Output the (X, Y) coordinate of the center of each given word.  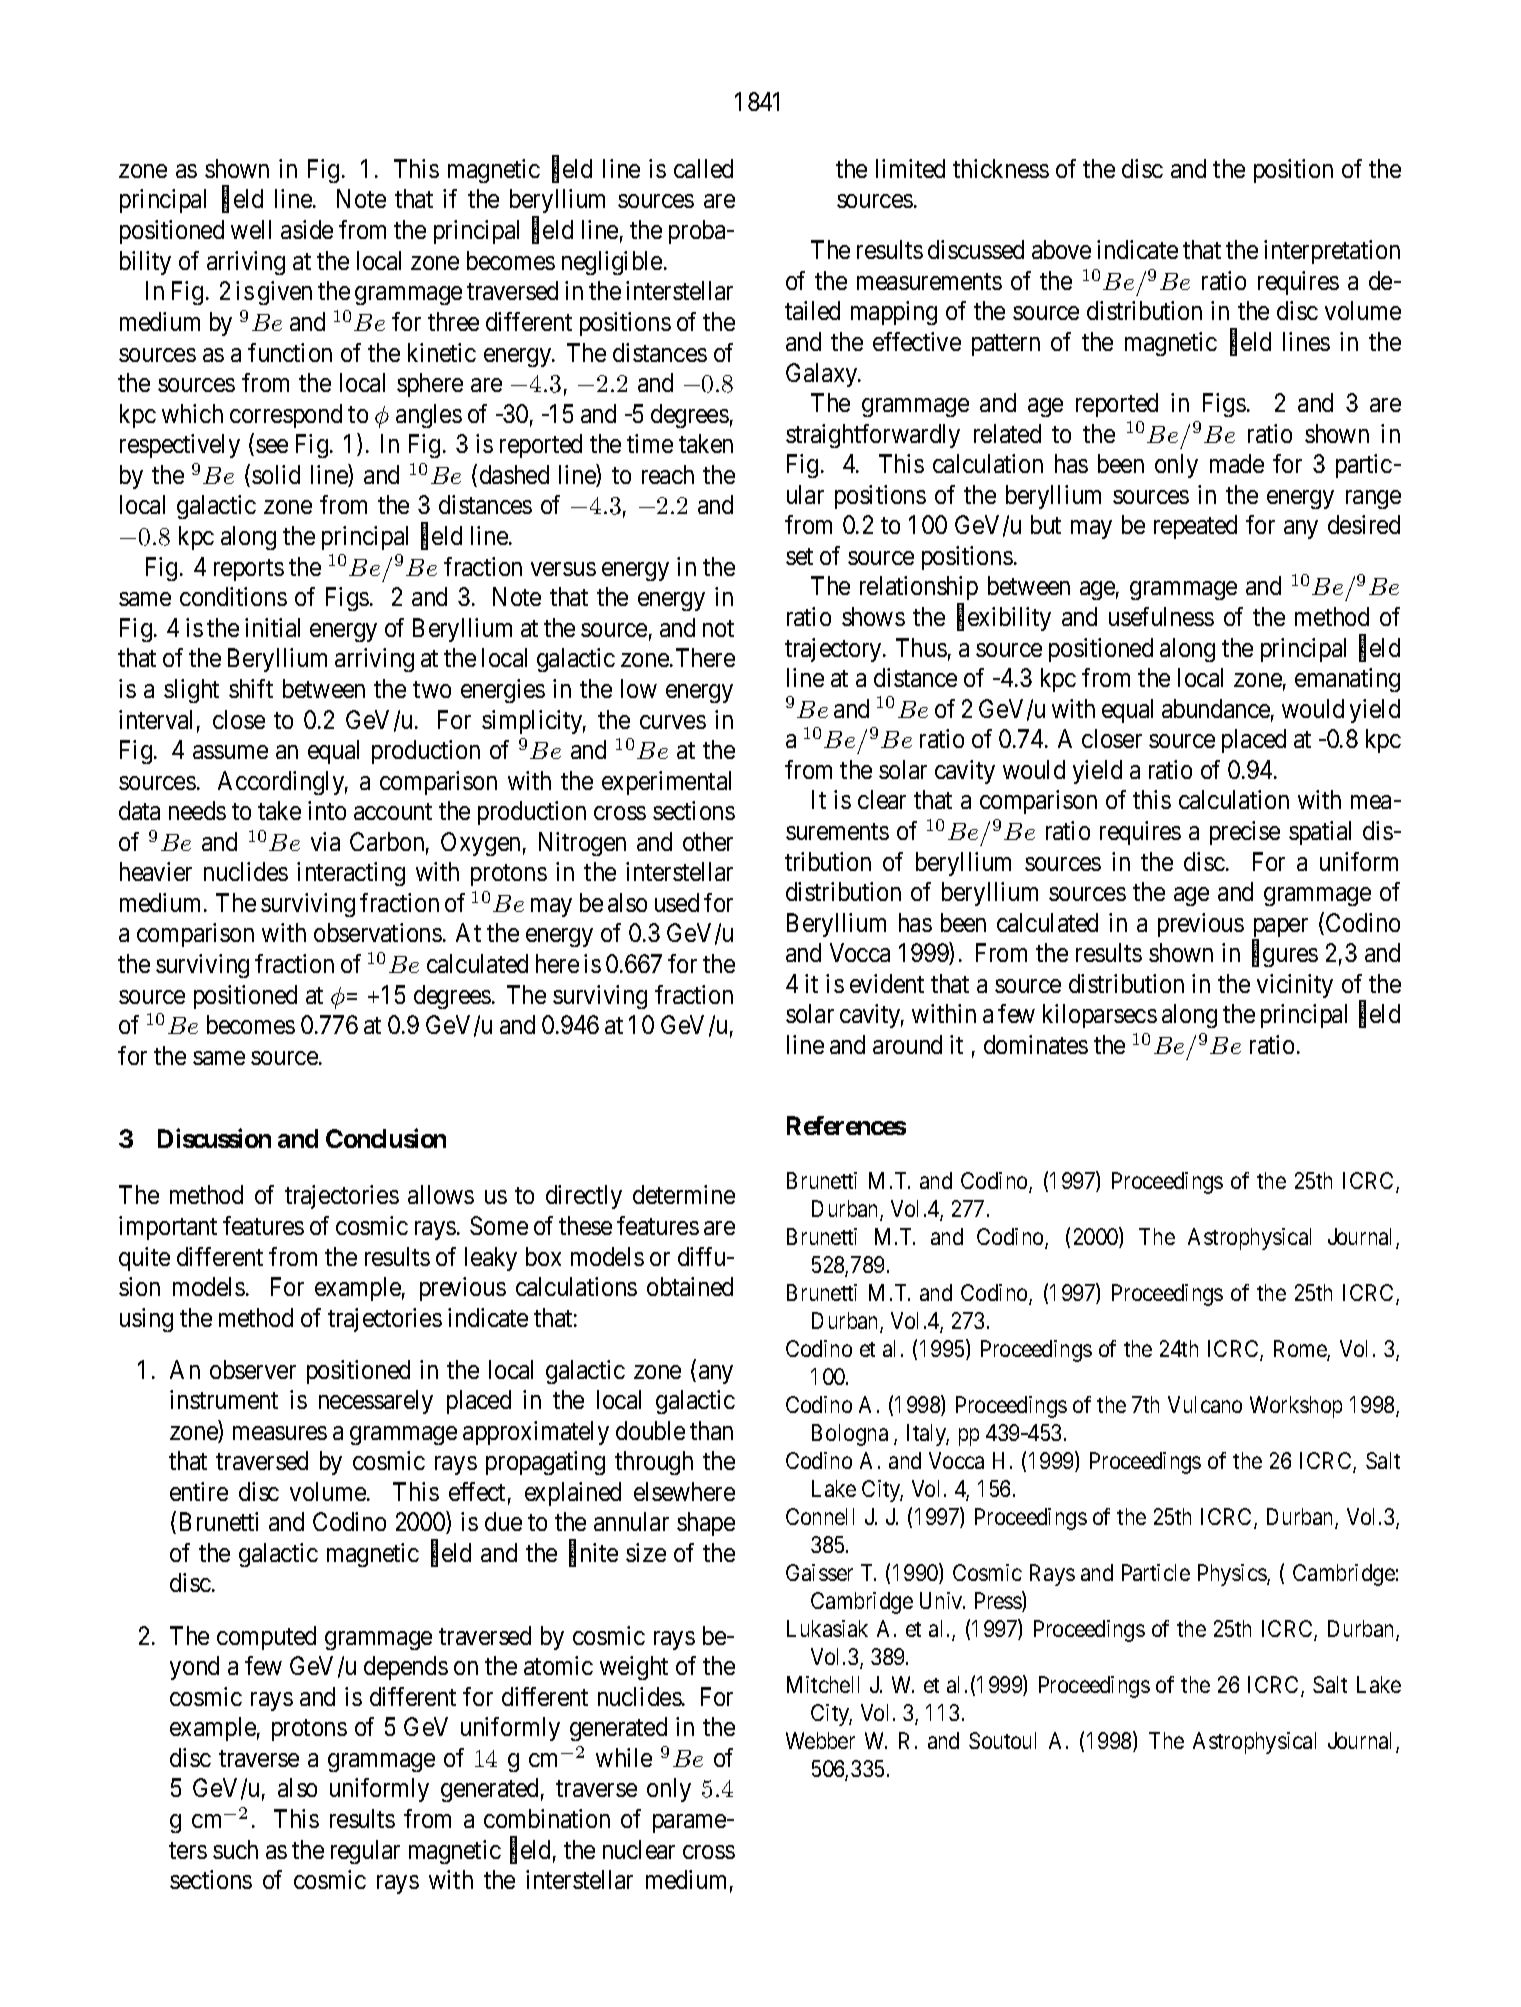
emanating (1347, 680)
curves (673, 722)
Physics (1233, 1575)
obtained (690, 1286)
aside (307, 229)
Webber (820, 1740)
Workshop (1296, 1407)
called (703, 168)
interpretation (1332, 252)
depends (406, 1668)
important (168, 1228)
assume (230, 752)
